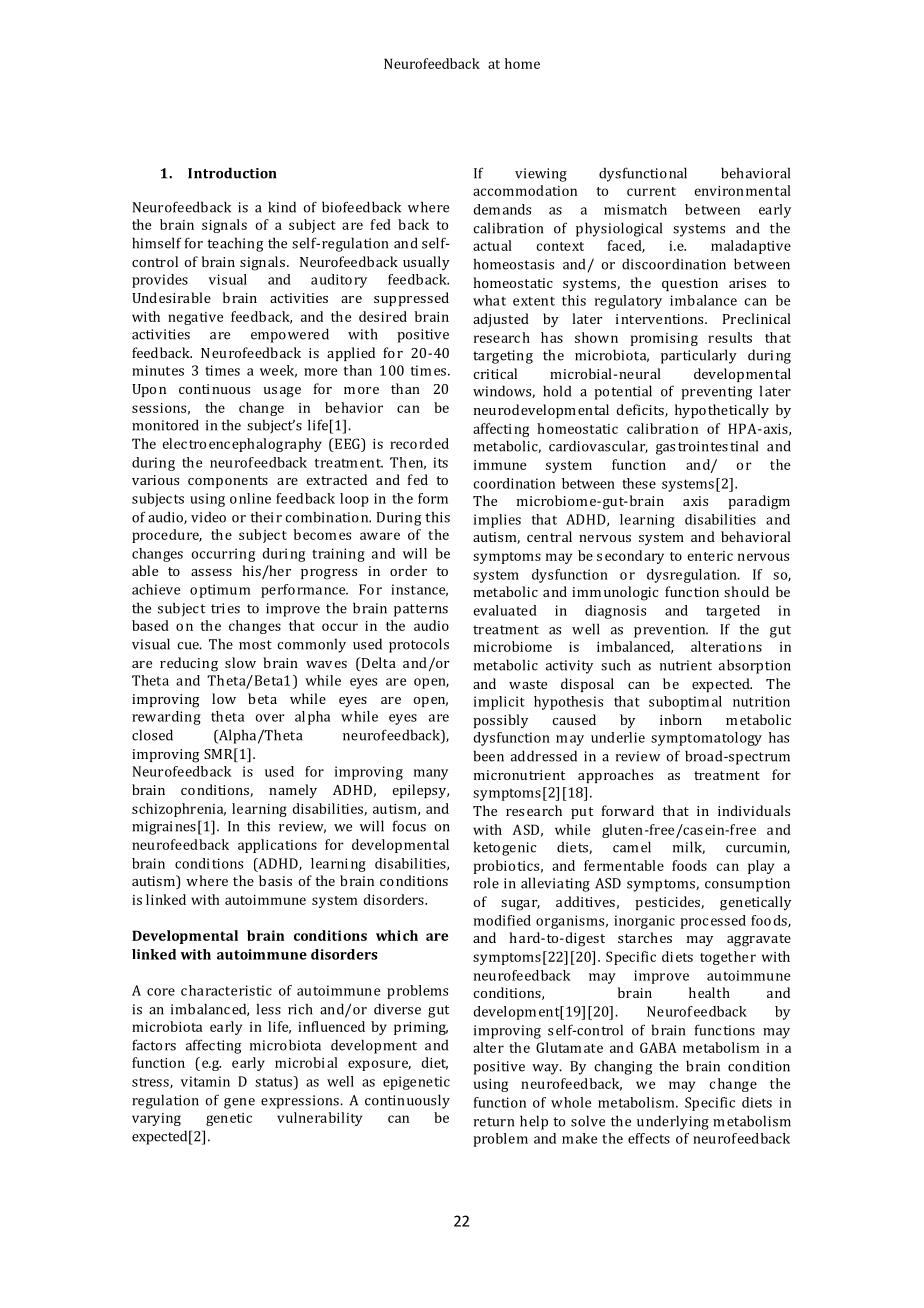 The image size is (924, 1308). I want to click on slow, so click(240, 662).
